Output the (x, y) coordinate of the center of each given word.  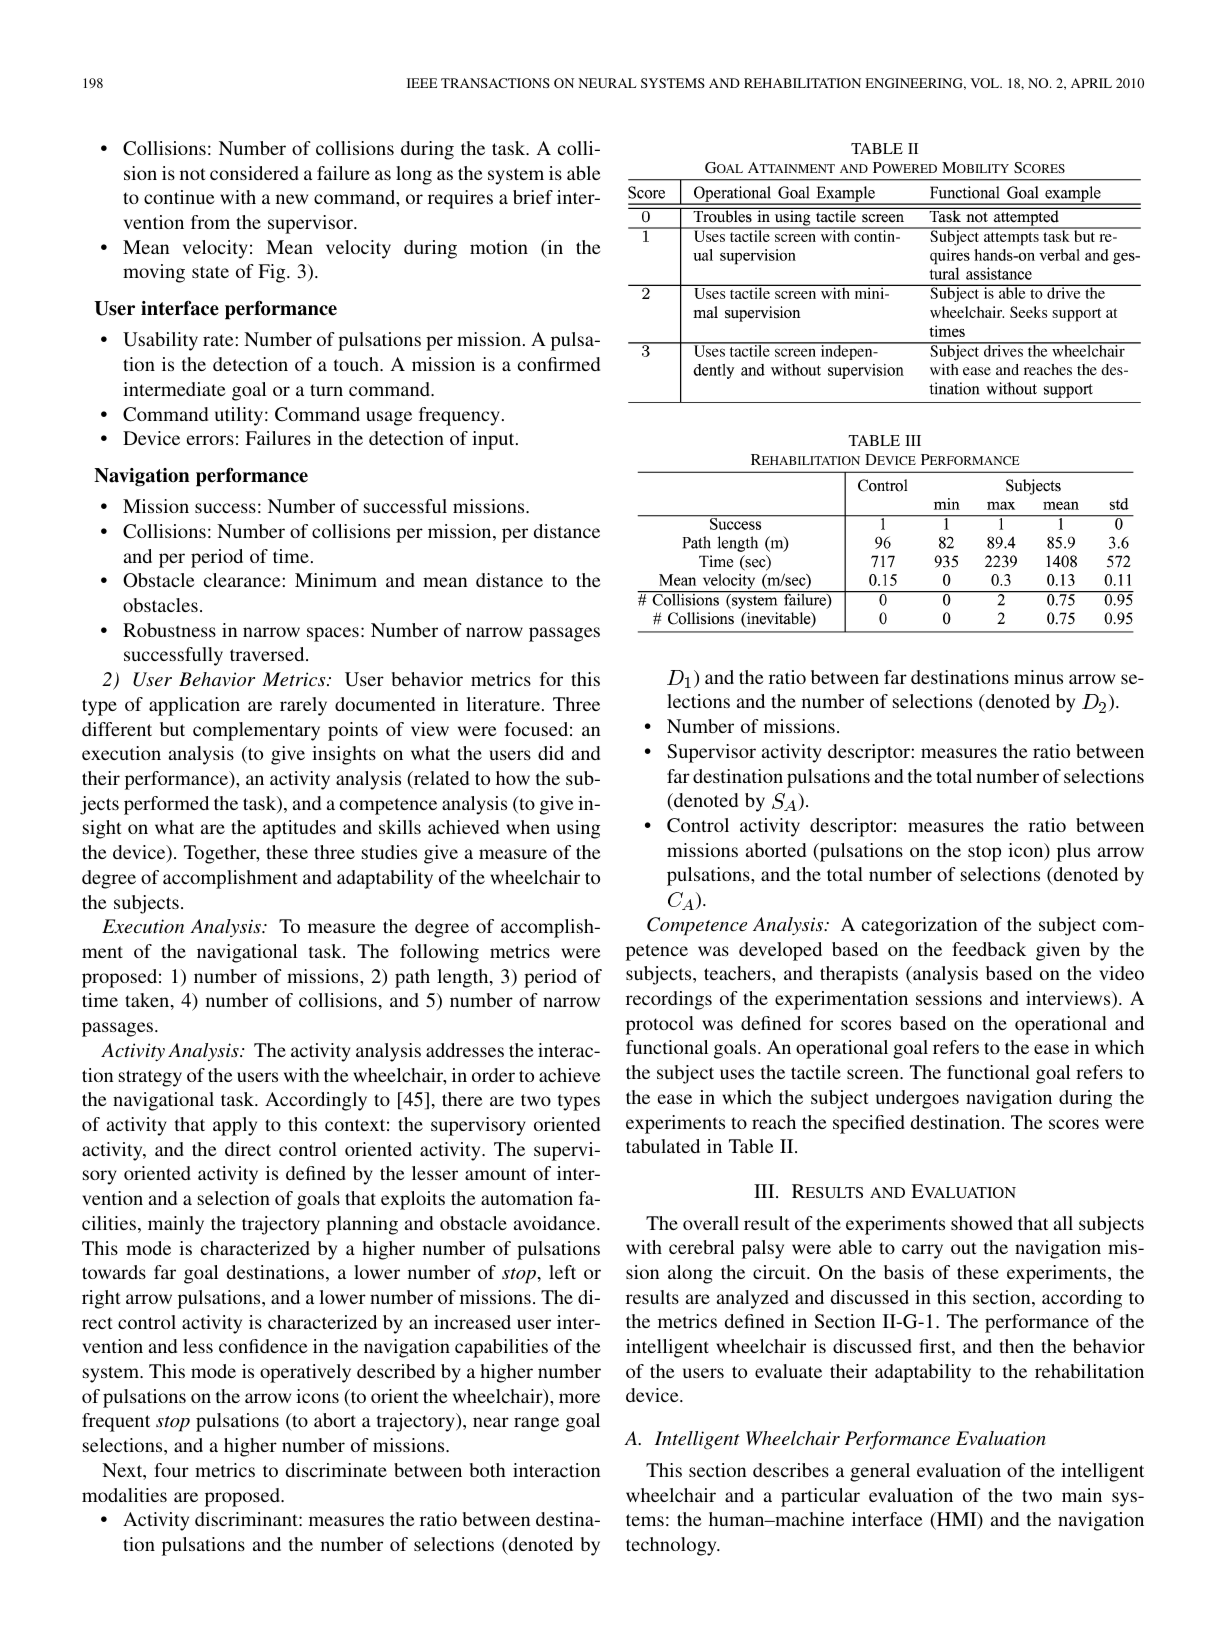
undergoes (917, 1099)
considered (254, 173)
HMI (957, 1520)
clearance (243, 580)
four (171, 1470)
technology (672, 1546)
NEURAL (607, 83)
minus (1038, 677)
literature (504, 704)
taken (148, 1001)
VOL (986, 83)
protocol (660, 1025)
